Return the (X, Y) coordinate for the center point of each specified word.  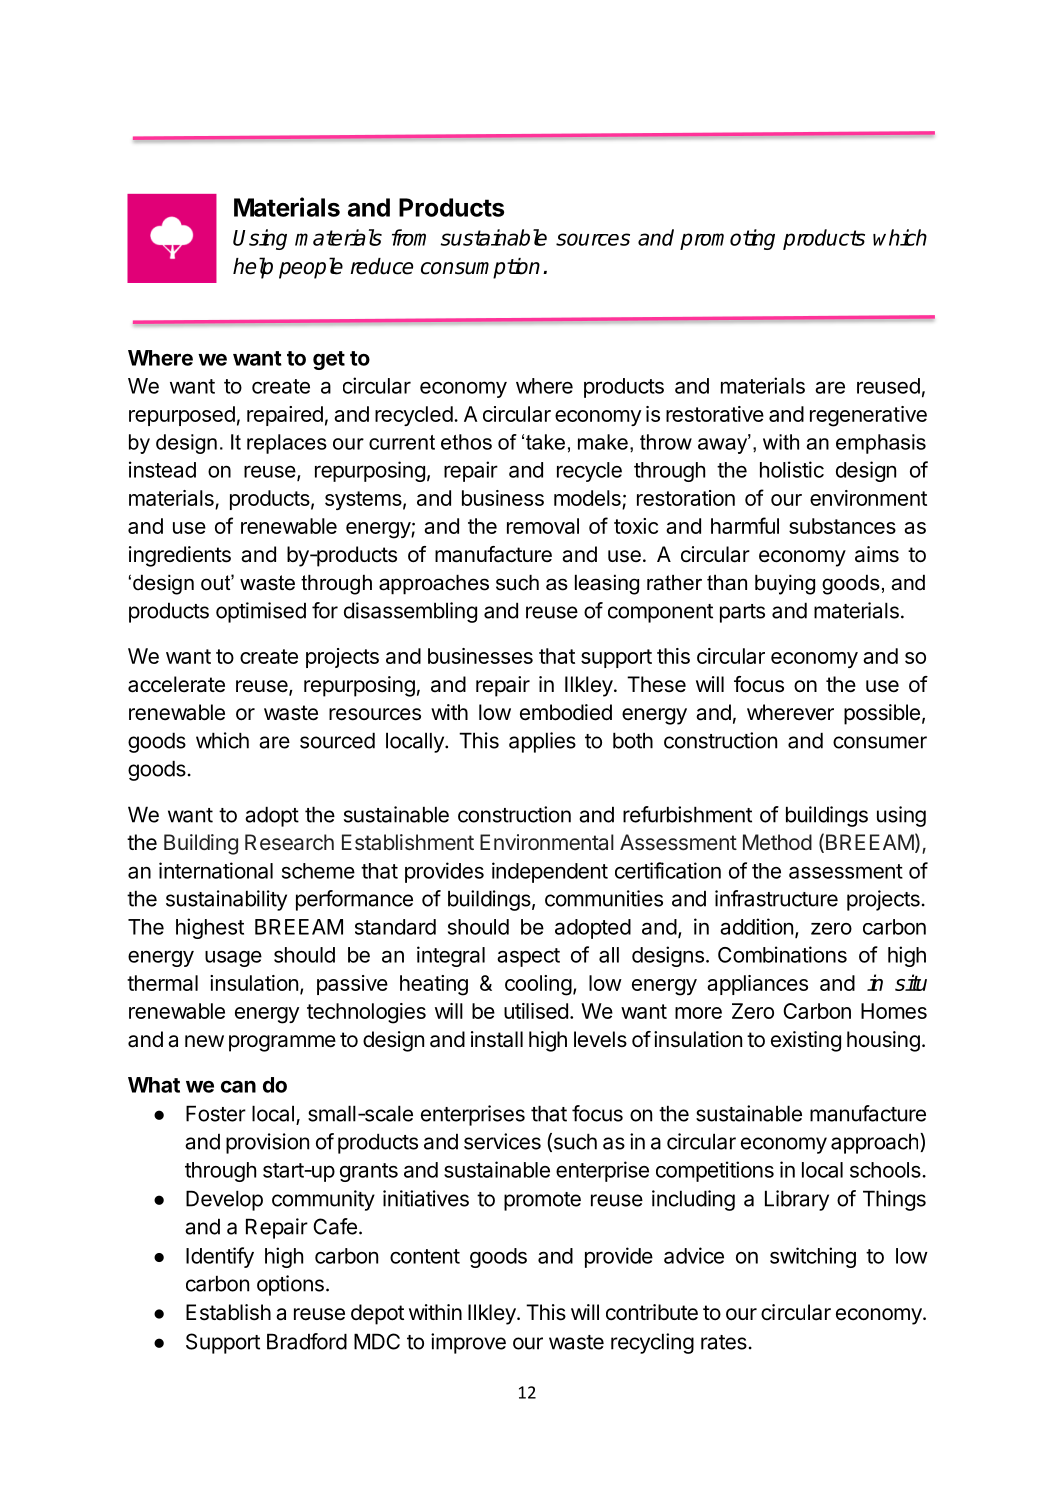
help (253, 268)
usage (233, 958)
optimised (261, 612)
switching (813, 1257)
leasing (607, 584)
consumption (480, 268)
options (290, 1285)
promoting (727, 239)
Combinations (782, 954)
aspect (528, 957)
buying (785, 584)
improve (468, 1343)
